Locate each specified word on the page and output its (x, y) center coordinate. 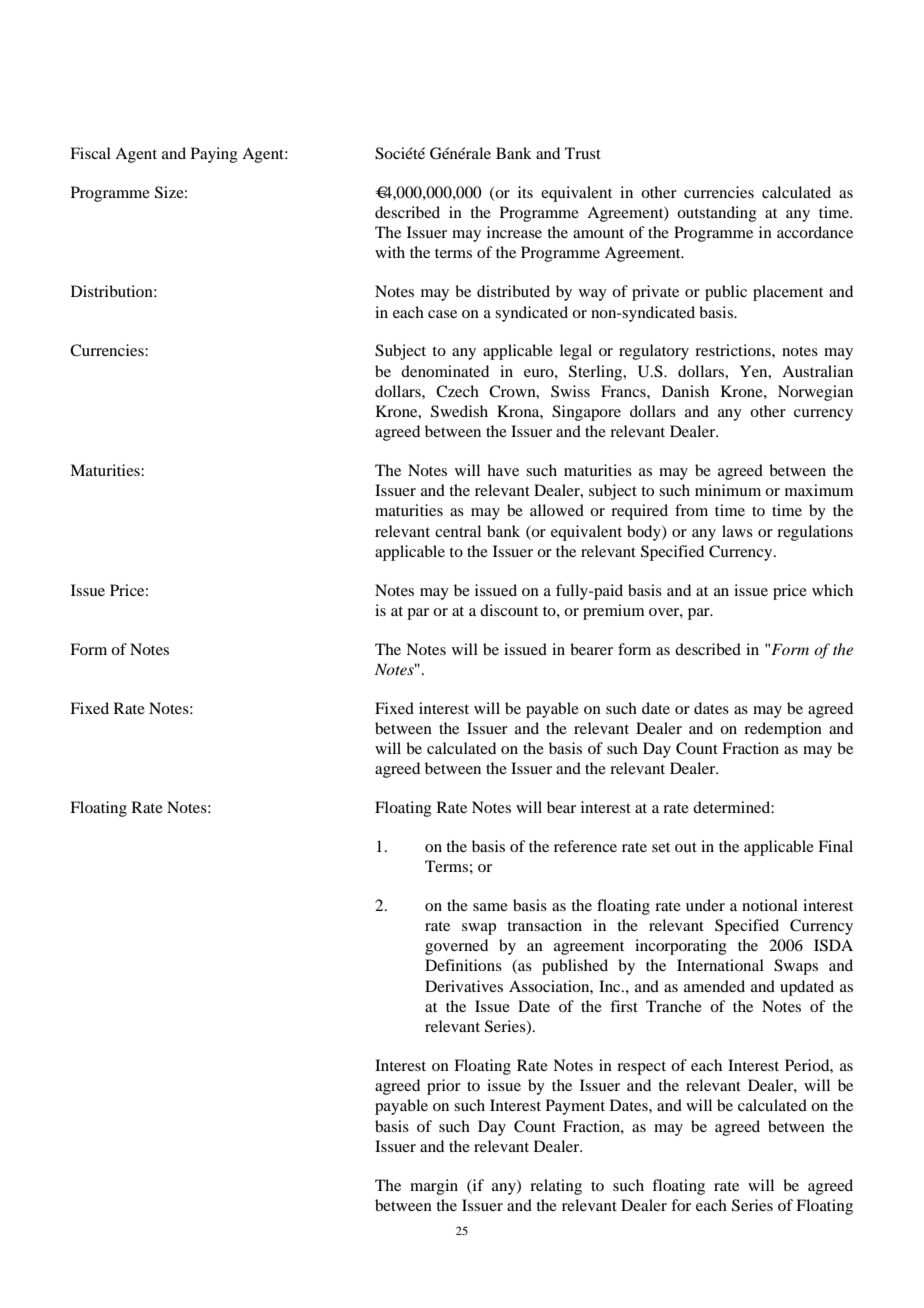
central (458, 531)
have (503, 470)
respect (641, 1068)
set (661, 847)
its (525, 192)
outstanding (717, 214)
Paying (214, 155)
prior (444, 1087)
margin (434, 1187)
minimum (728, 490)
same (490, 907)
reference (585, 846)
